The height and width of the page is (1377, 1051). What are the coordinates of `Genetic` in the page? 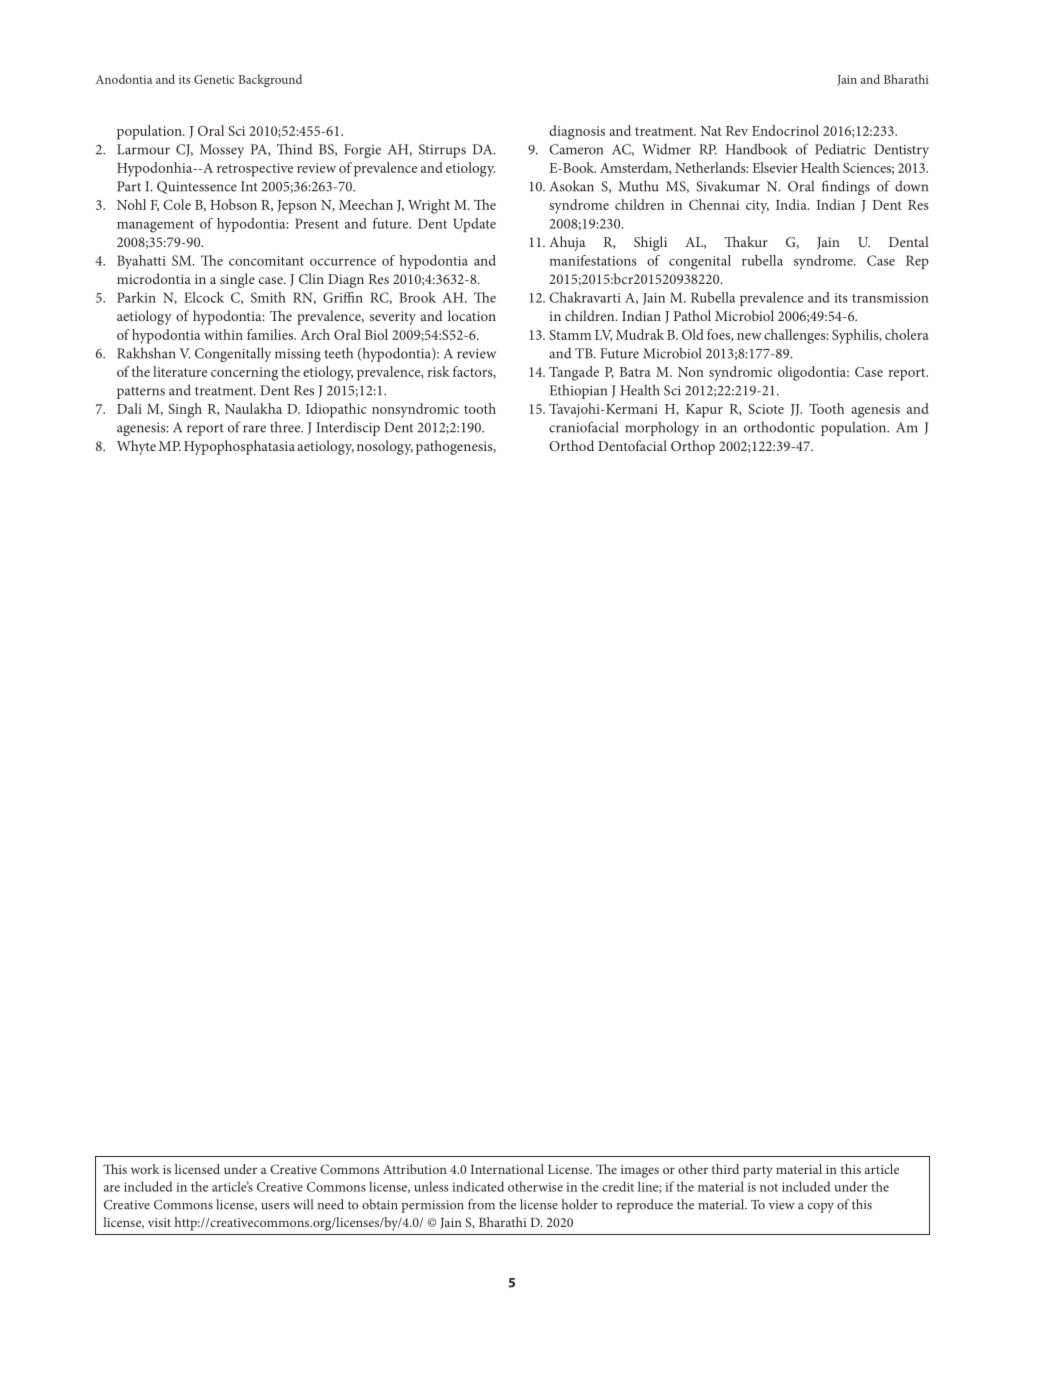 It's located at (214, 79).
